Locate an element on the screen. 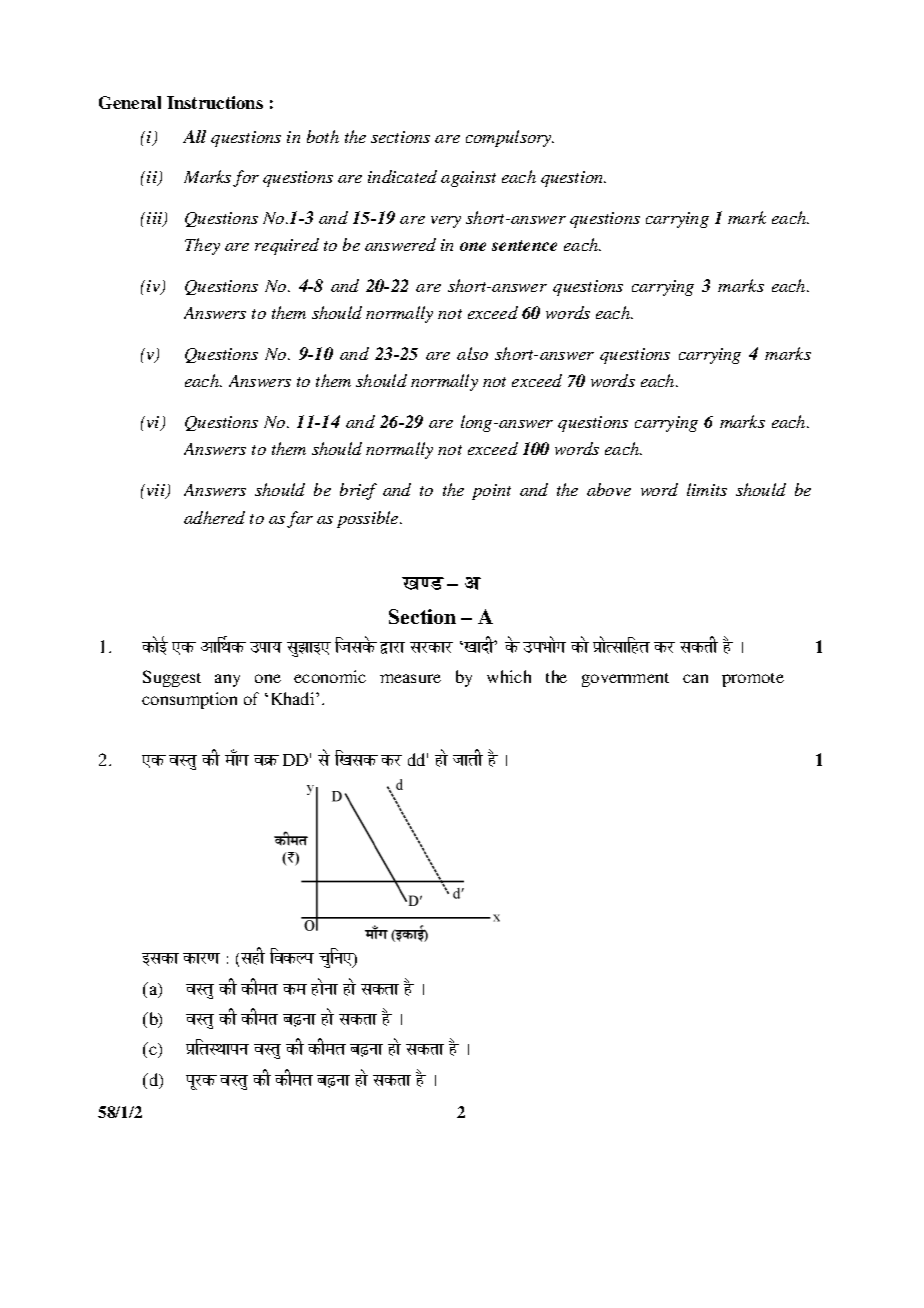 This screenshot has height=1308, width=924. above is located at coordinates (609, 489).
